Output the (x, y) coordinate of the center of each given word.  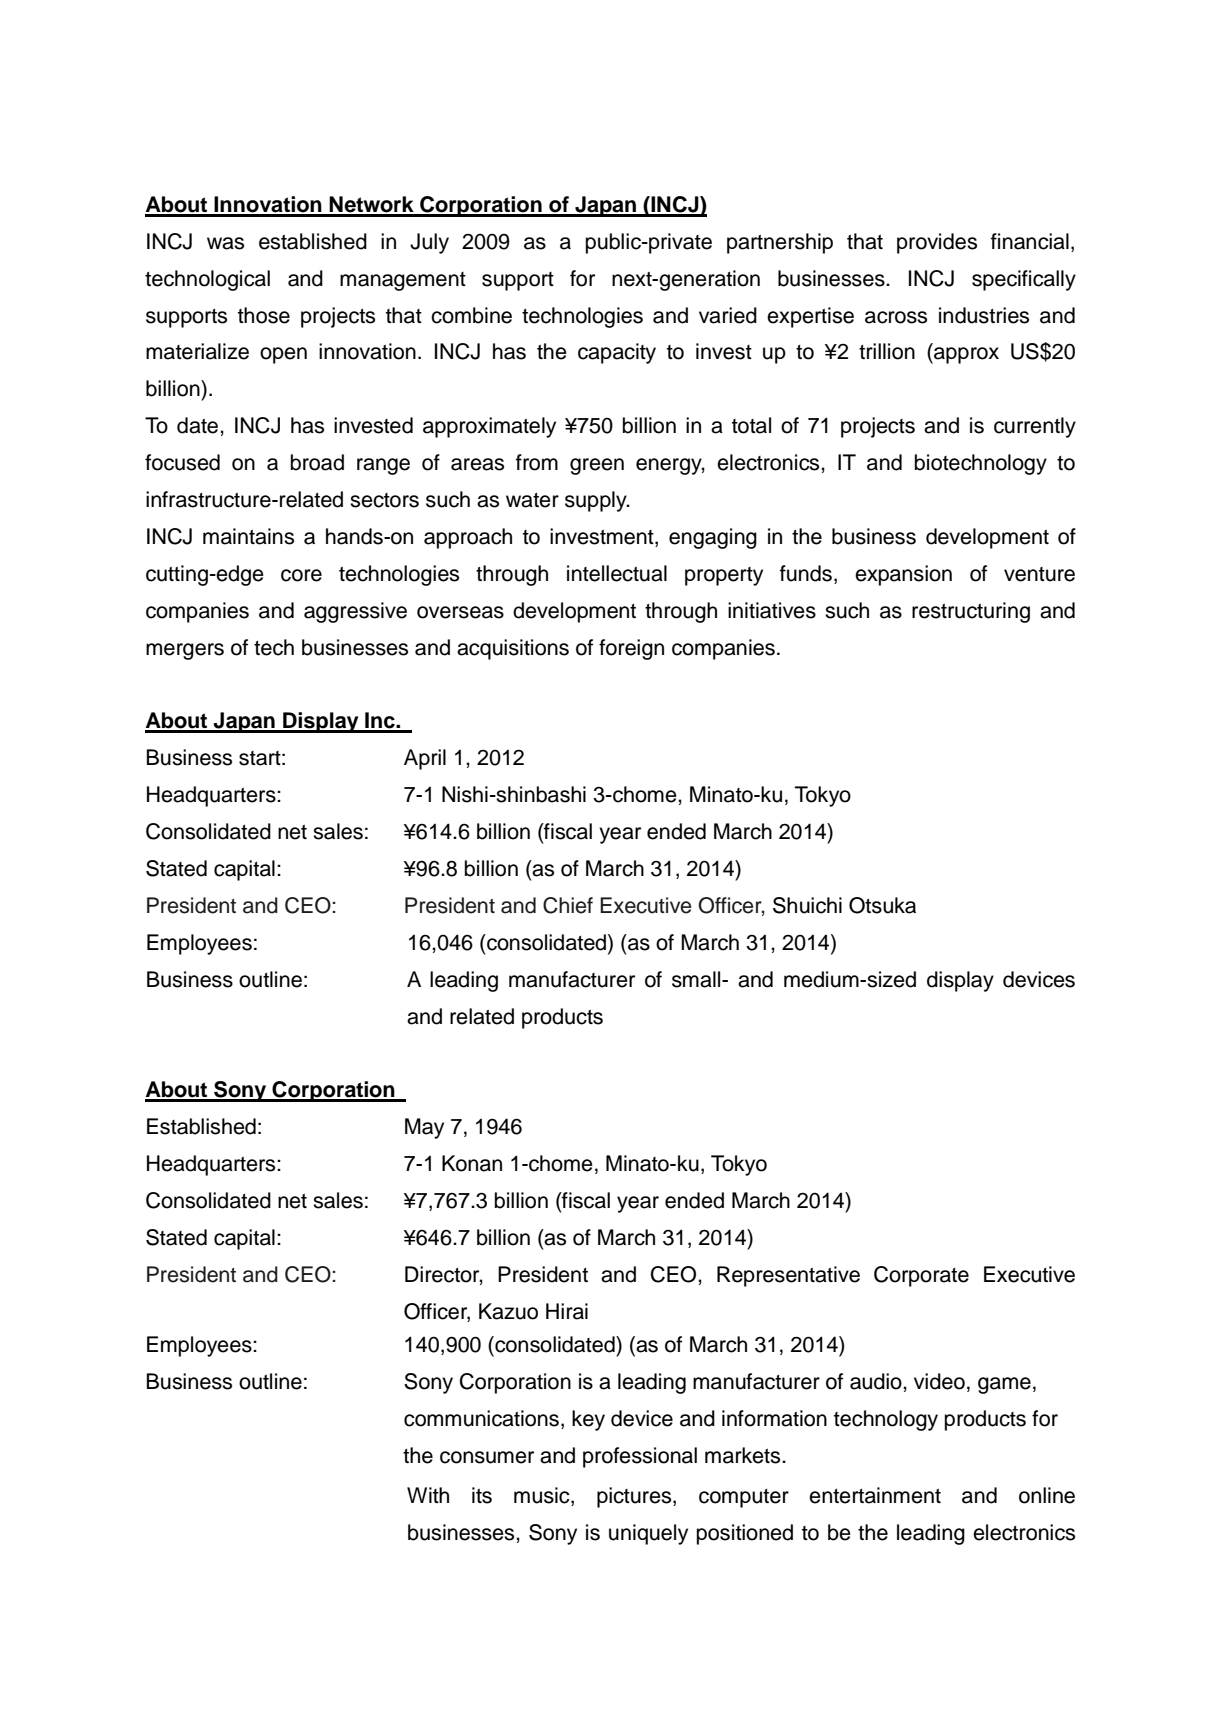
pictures (635, 1497)
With (428, 1495)
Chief (568, 905)
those (264, 315)
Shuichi (807, 905)
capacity (617, 353)
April (425, 759)
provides (937, 243)
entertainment (875, 1495)
